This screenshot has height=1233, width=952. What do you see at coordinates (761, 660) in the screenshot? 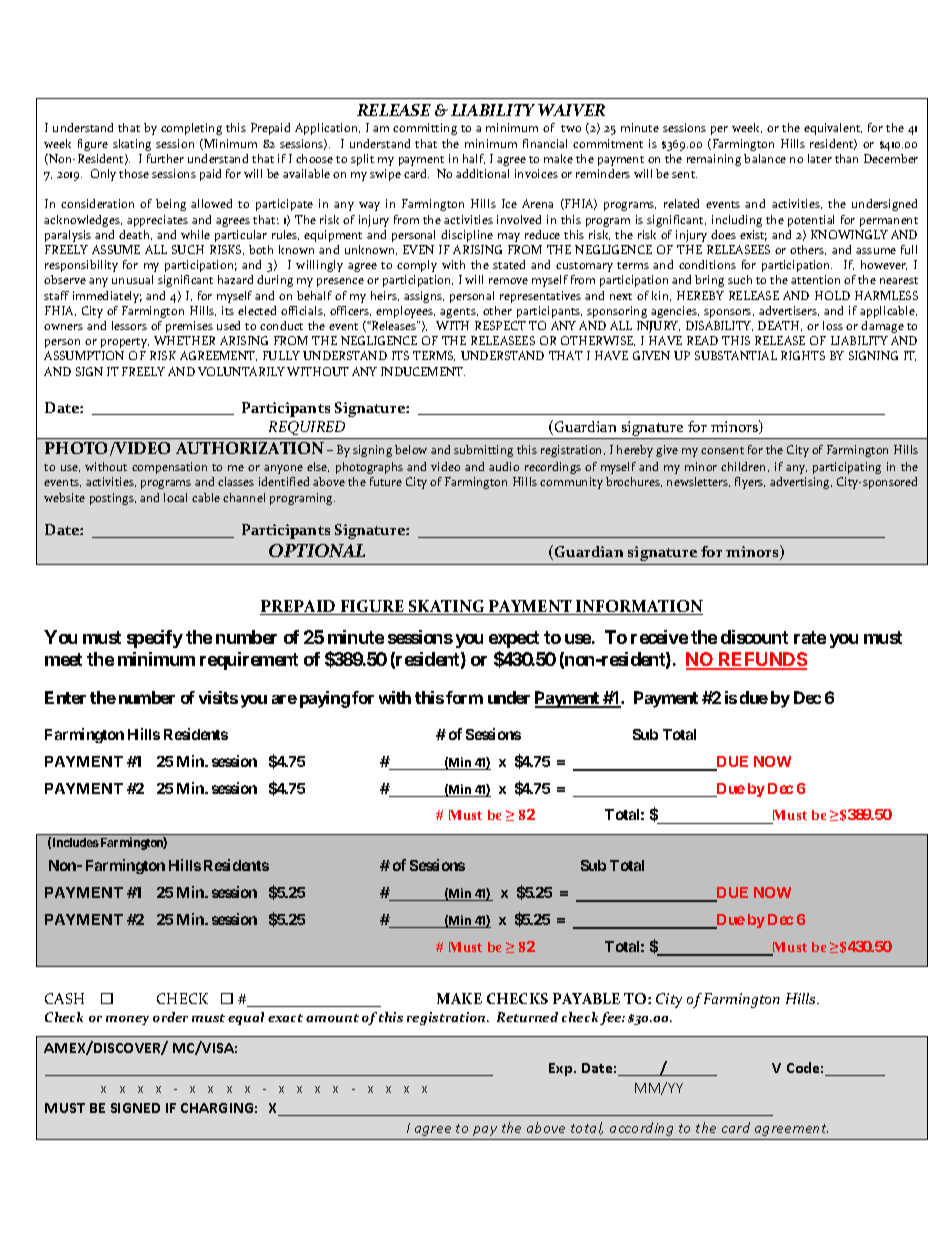
I see `REFUNDS` at bounding box center [761, 660].
